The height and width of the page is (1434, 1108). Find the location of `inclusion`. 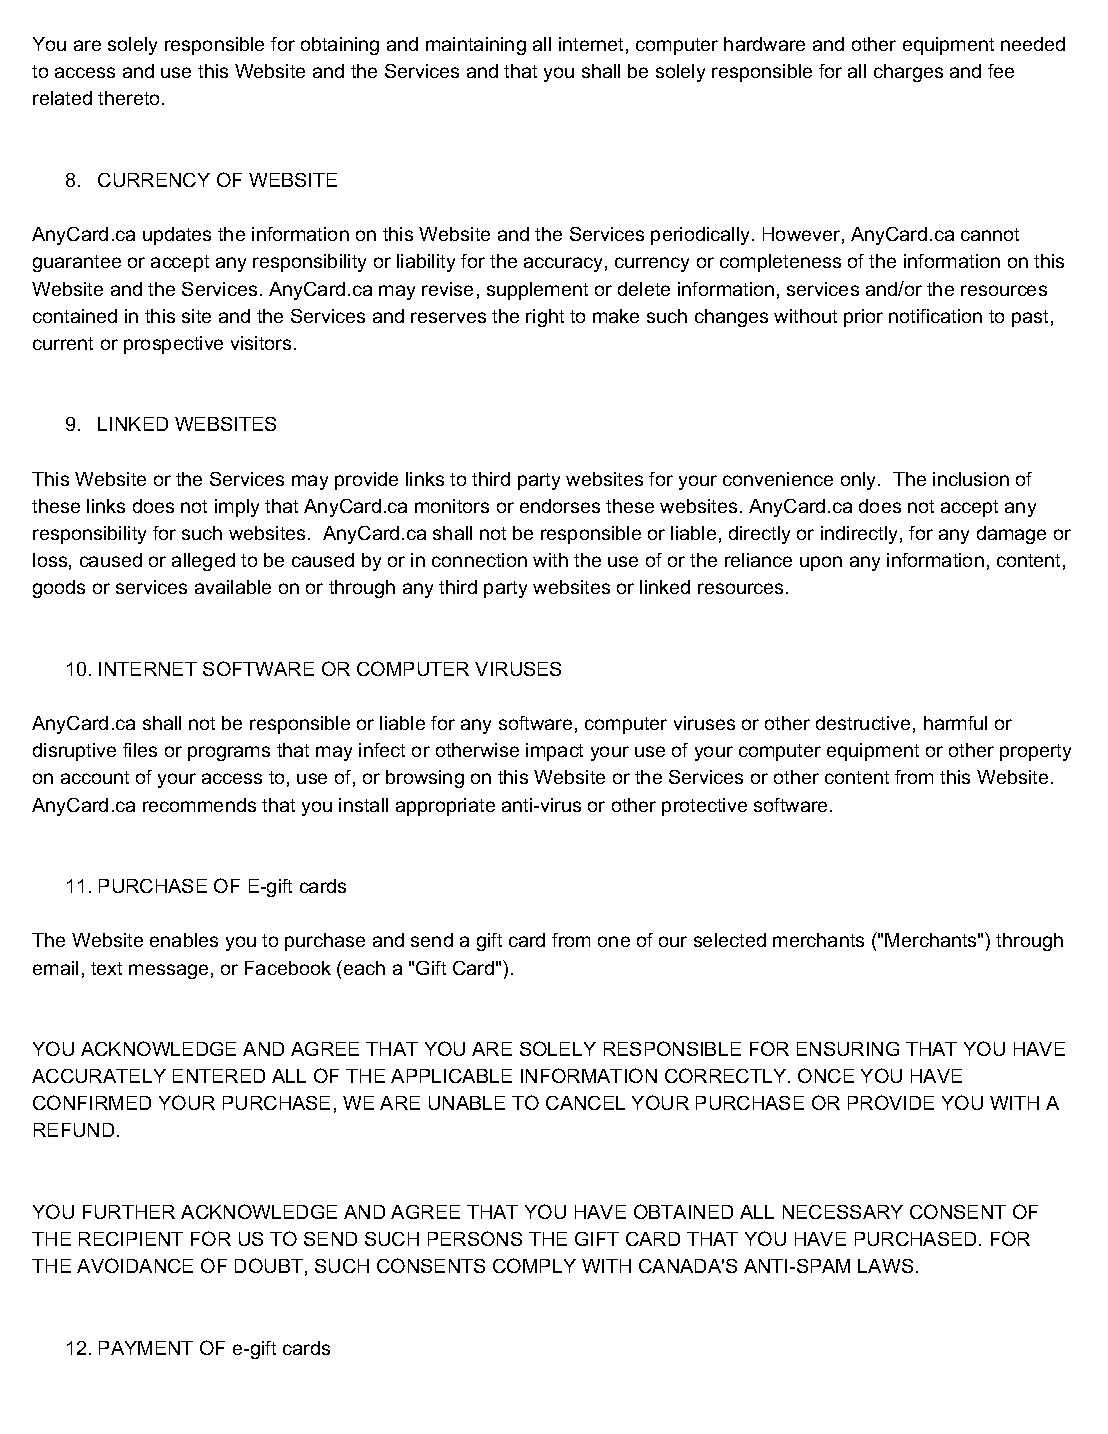

inclusion is located at coordinates (971, 479).
